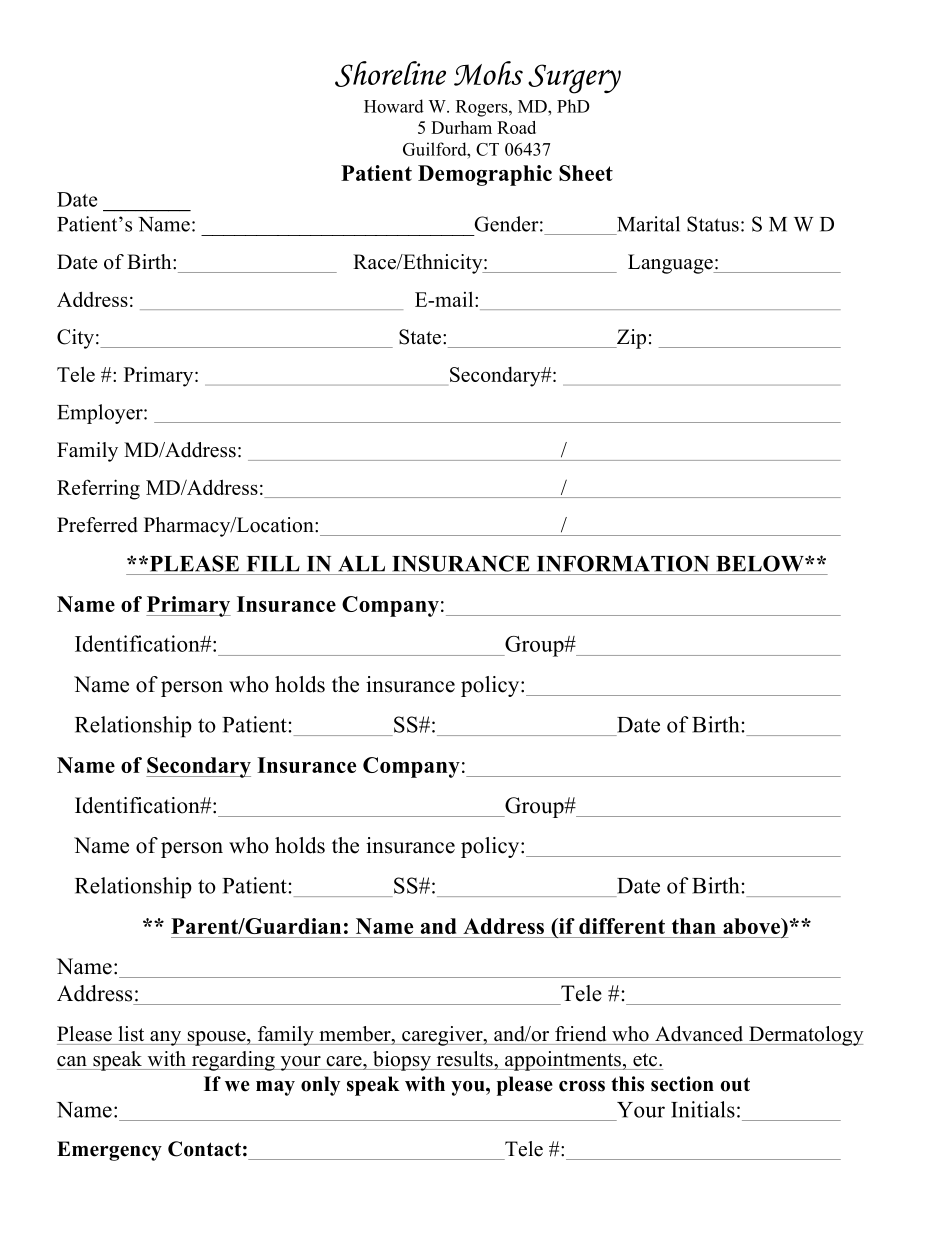 The image size is (952, 1233). Describe the element at coordinates (622, 926) in the document. I see `different` at that location.
